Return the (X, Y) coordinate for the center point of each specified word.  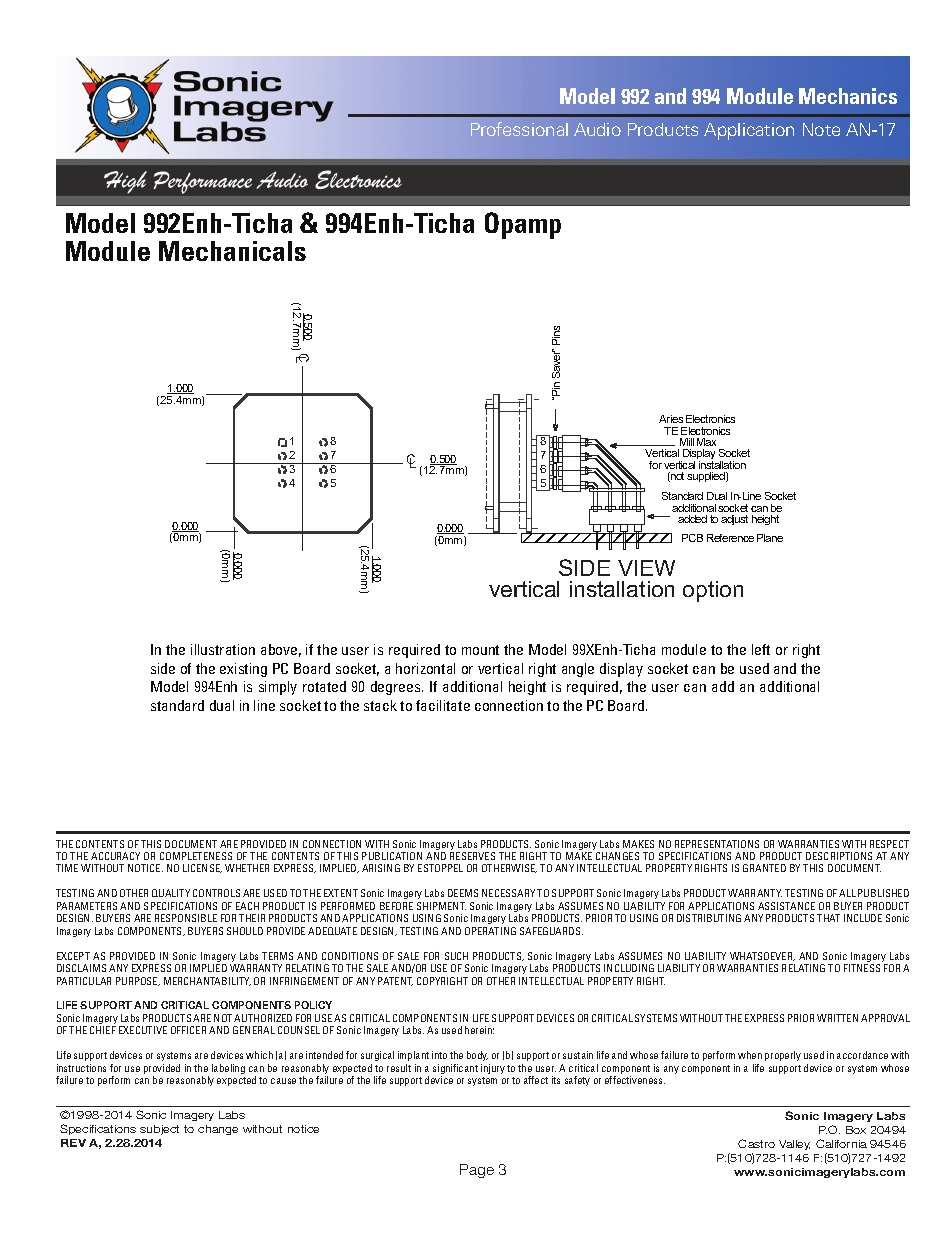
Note (821, 129)
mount (480, 650)
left (761, 649)
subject (159, 1130)
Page (477, 1171)
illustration (223, 649)
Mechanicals (232, 251)
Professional (519, 129)
